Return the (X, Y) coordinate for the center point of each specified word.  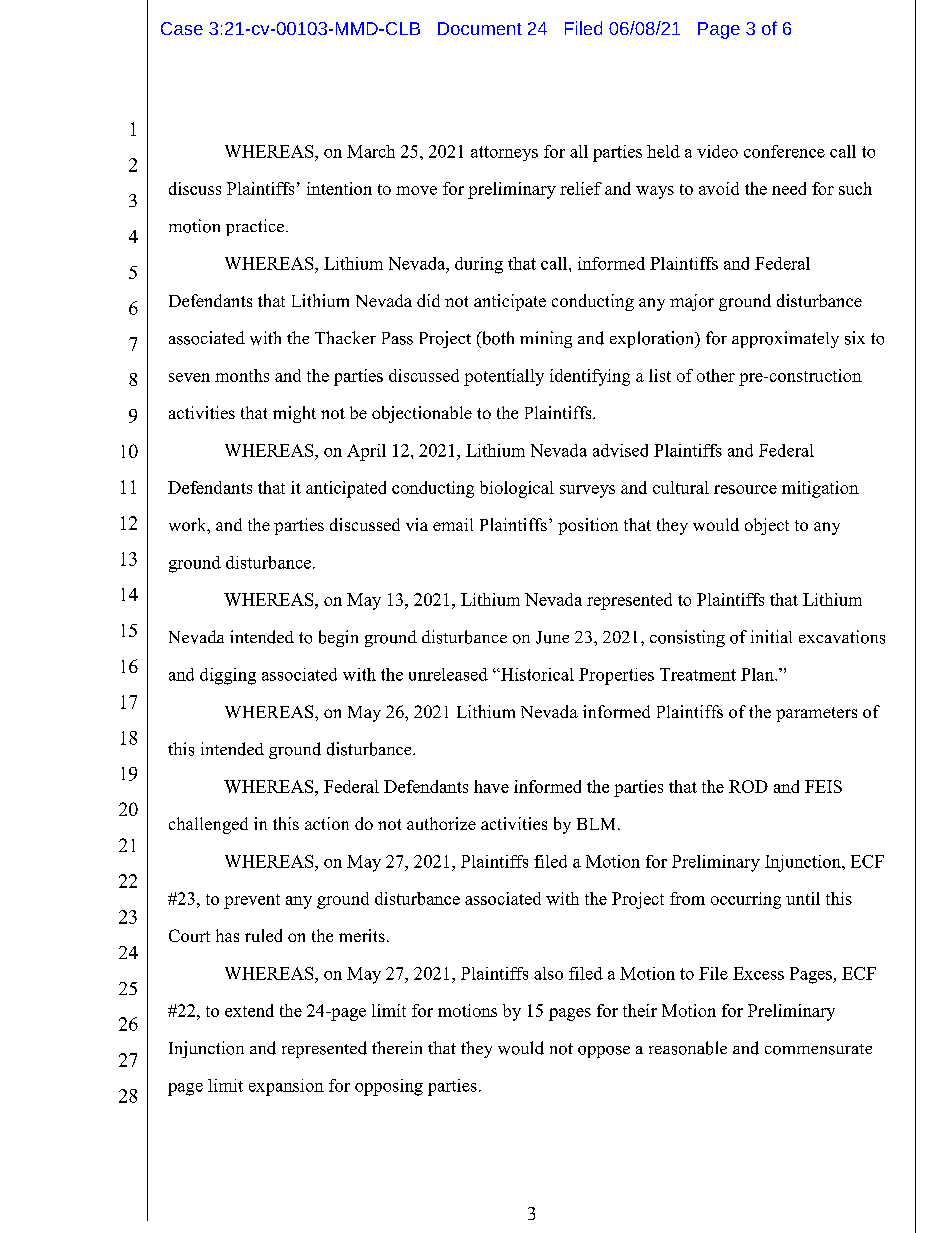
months (242, 375)
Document (480, 28)
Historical (536, 674)
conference (784, 151)
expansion (286, 1087)
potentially (504, 377)
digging (228, 676)
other (716, 375)
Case (182, 28)
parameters (816, 714)
